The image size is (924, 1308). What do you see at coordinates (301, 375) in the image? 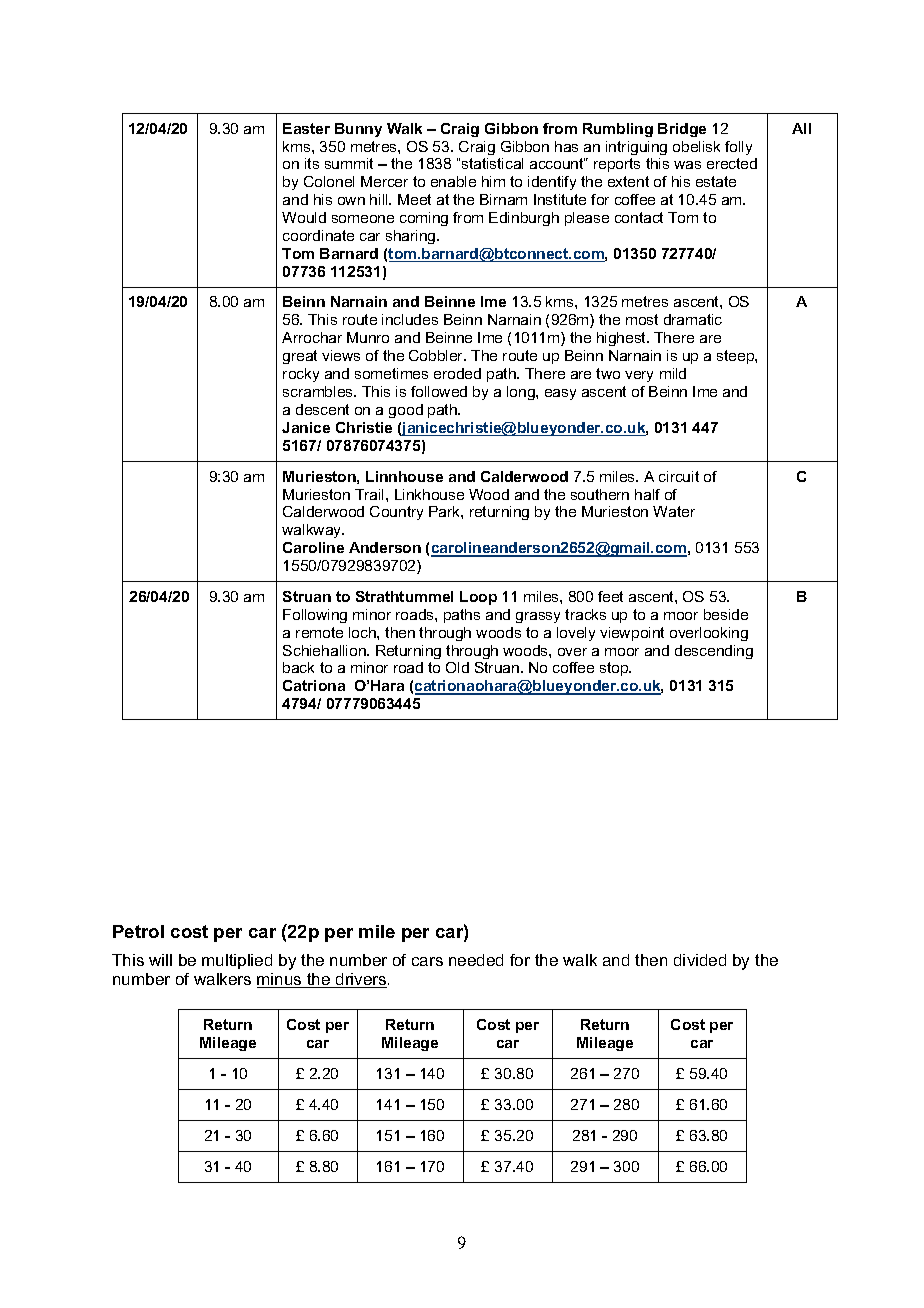
I see `rocky` at bounding box center [301, 375].
